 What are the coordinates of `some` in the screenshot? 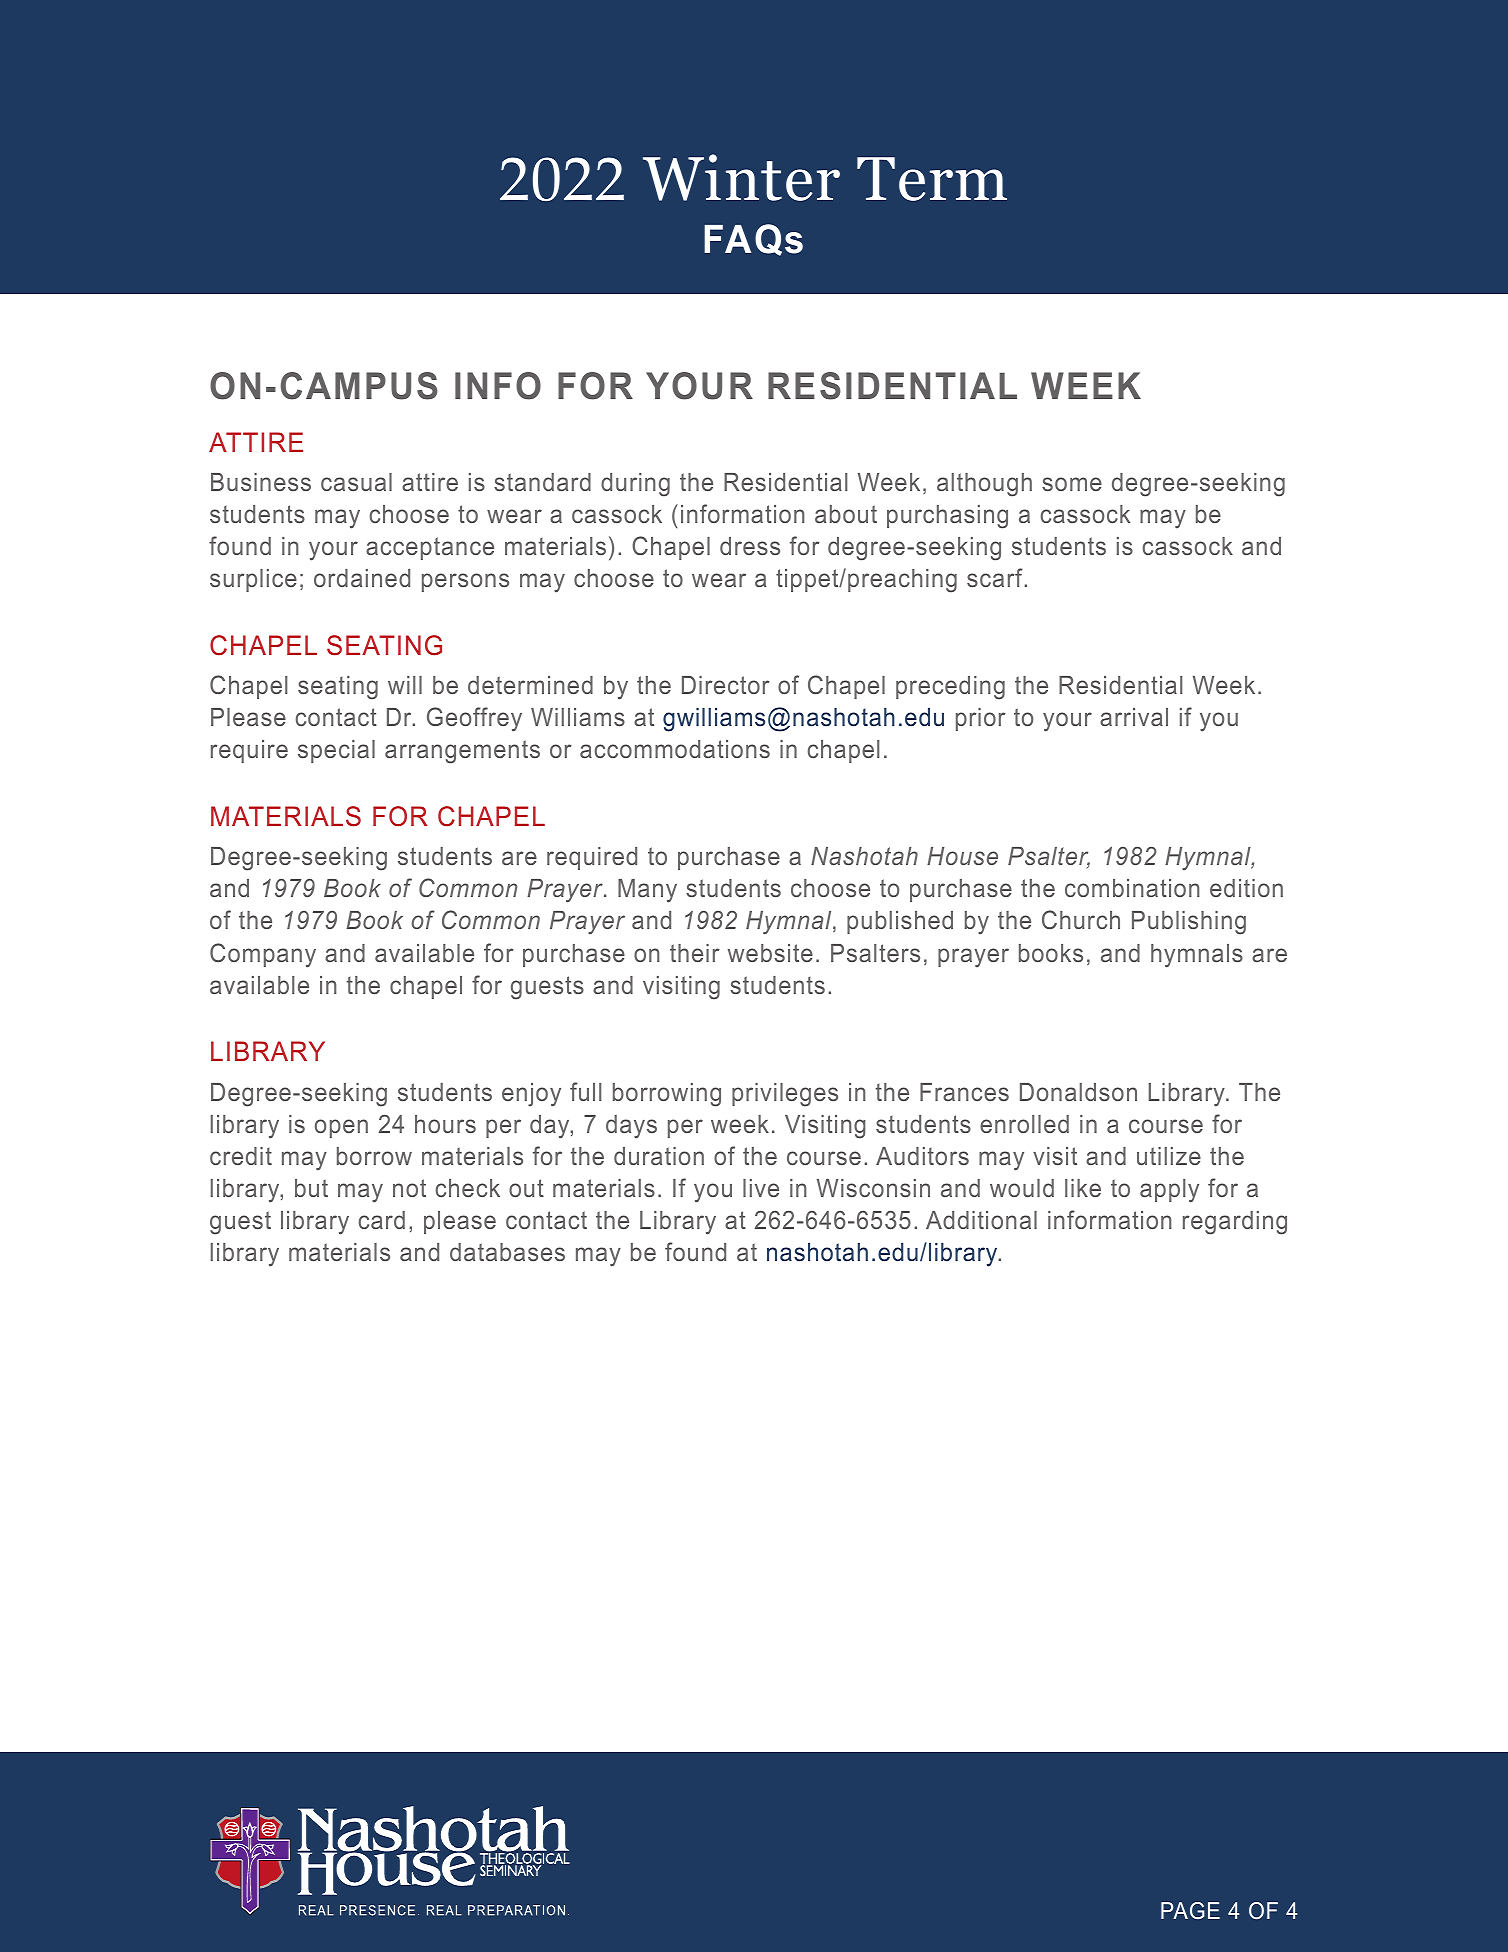 It's located at (1072, 484).
